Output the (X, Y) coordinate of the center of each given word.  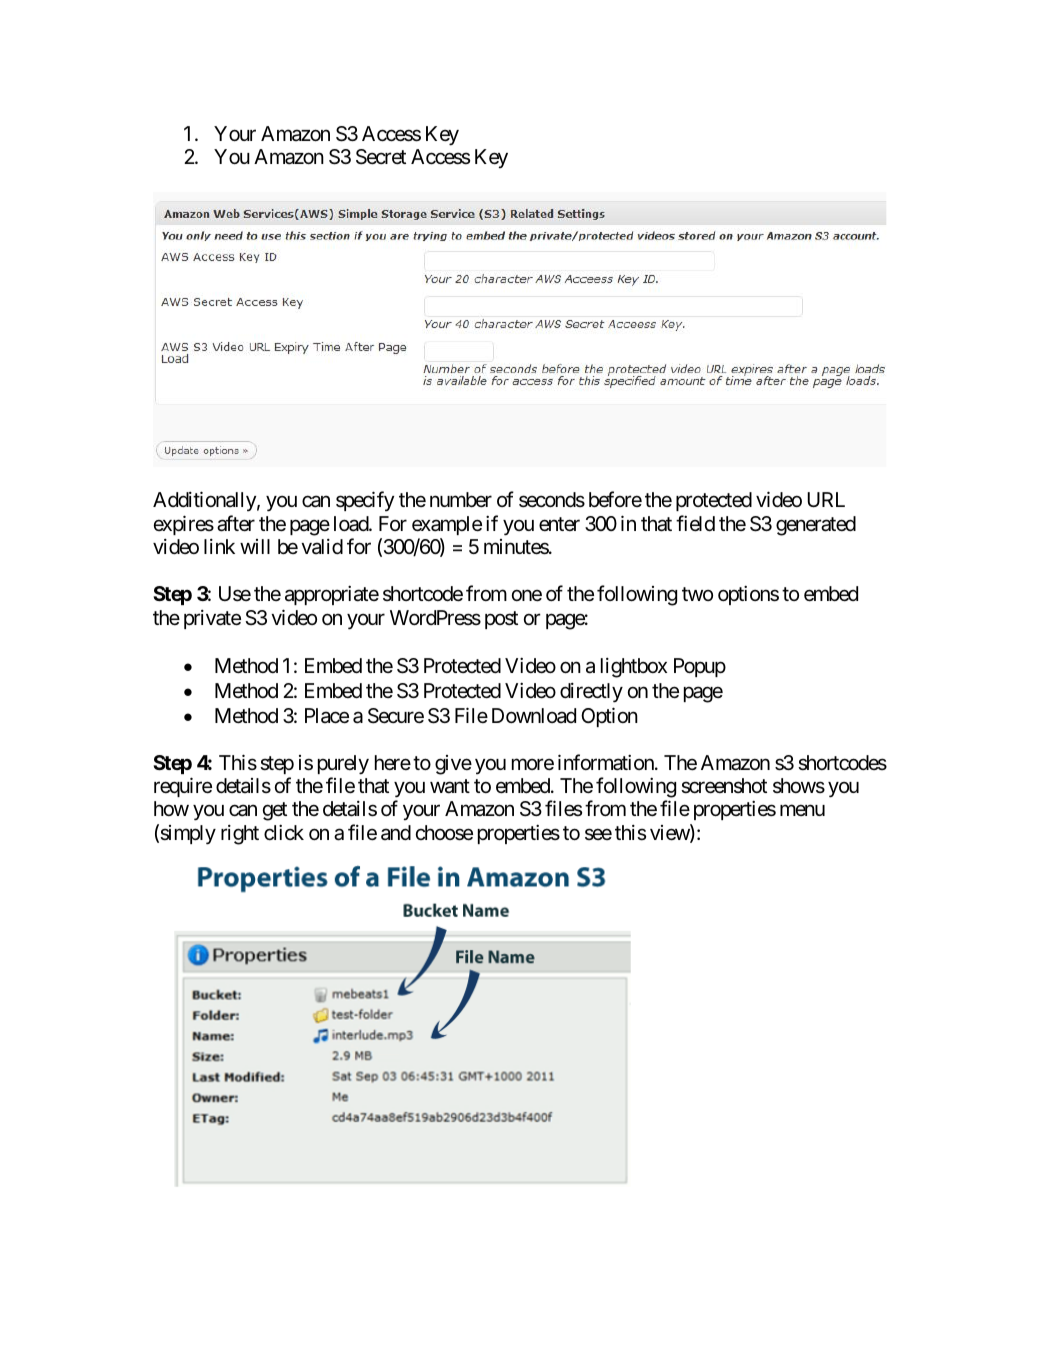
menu (802, 810)
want (450, 786)
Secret (381, 157)
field (695, 523)
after (236, 523)
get (275, 812)
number (461, 500)
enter (559, 524)
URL (826, 500)
